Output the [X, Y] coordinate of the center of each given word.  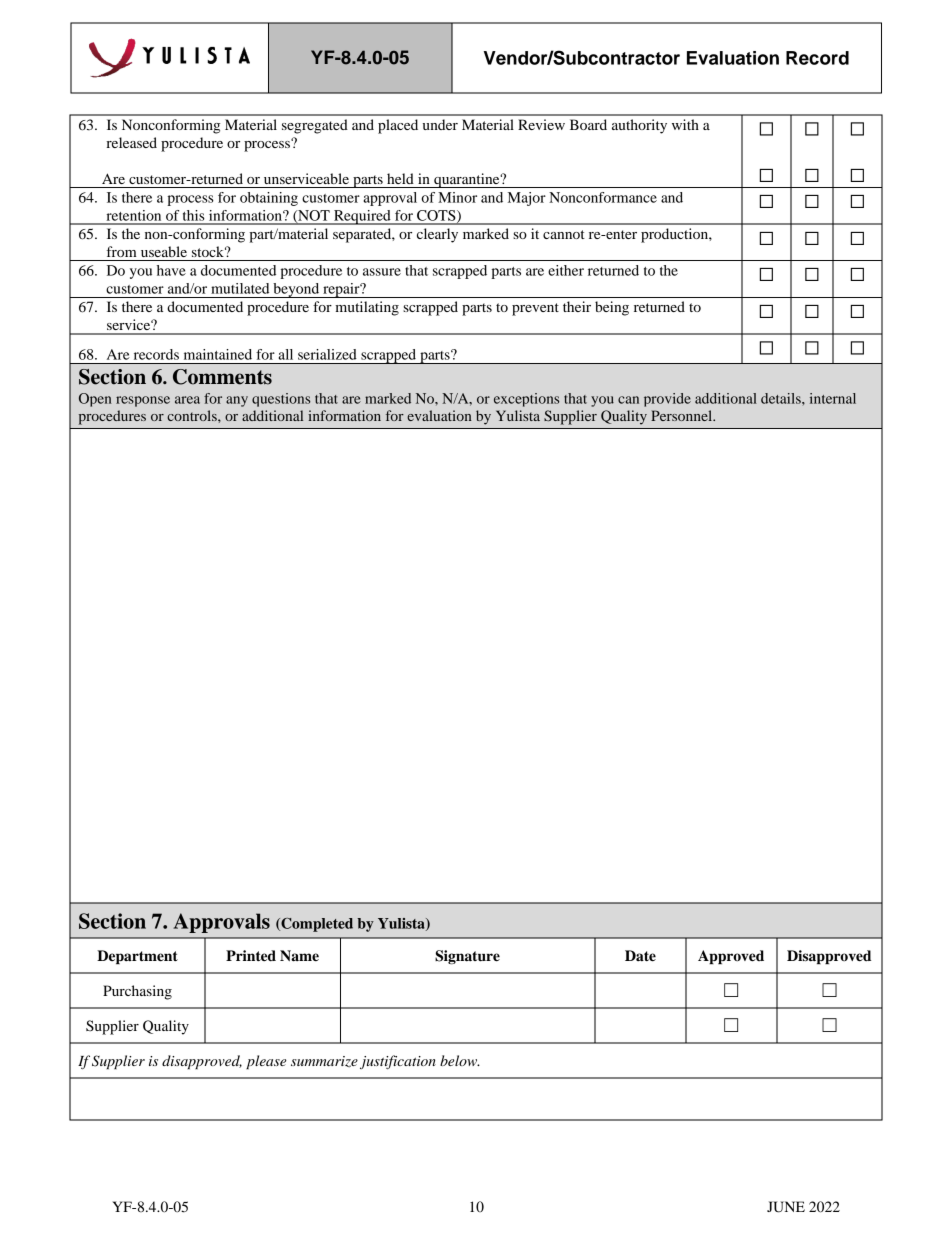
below [460, 1060]
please [266, 1062]
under [440, 124]
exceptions [526, 400]
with [685, 124]
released [131, 142]
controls [193, 415]
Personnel [683, 415]
